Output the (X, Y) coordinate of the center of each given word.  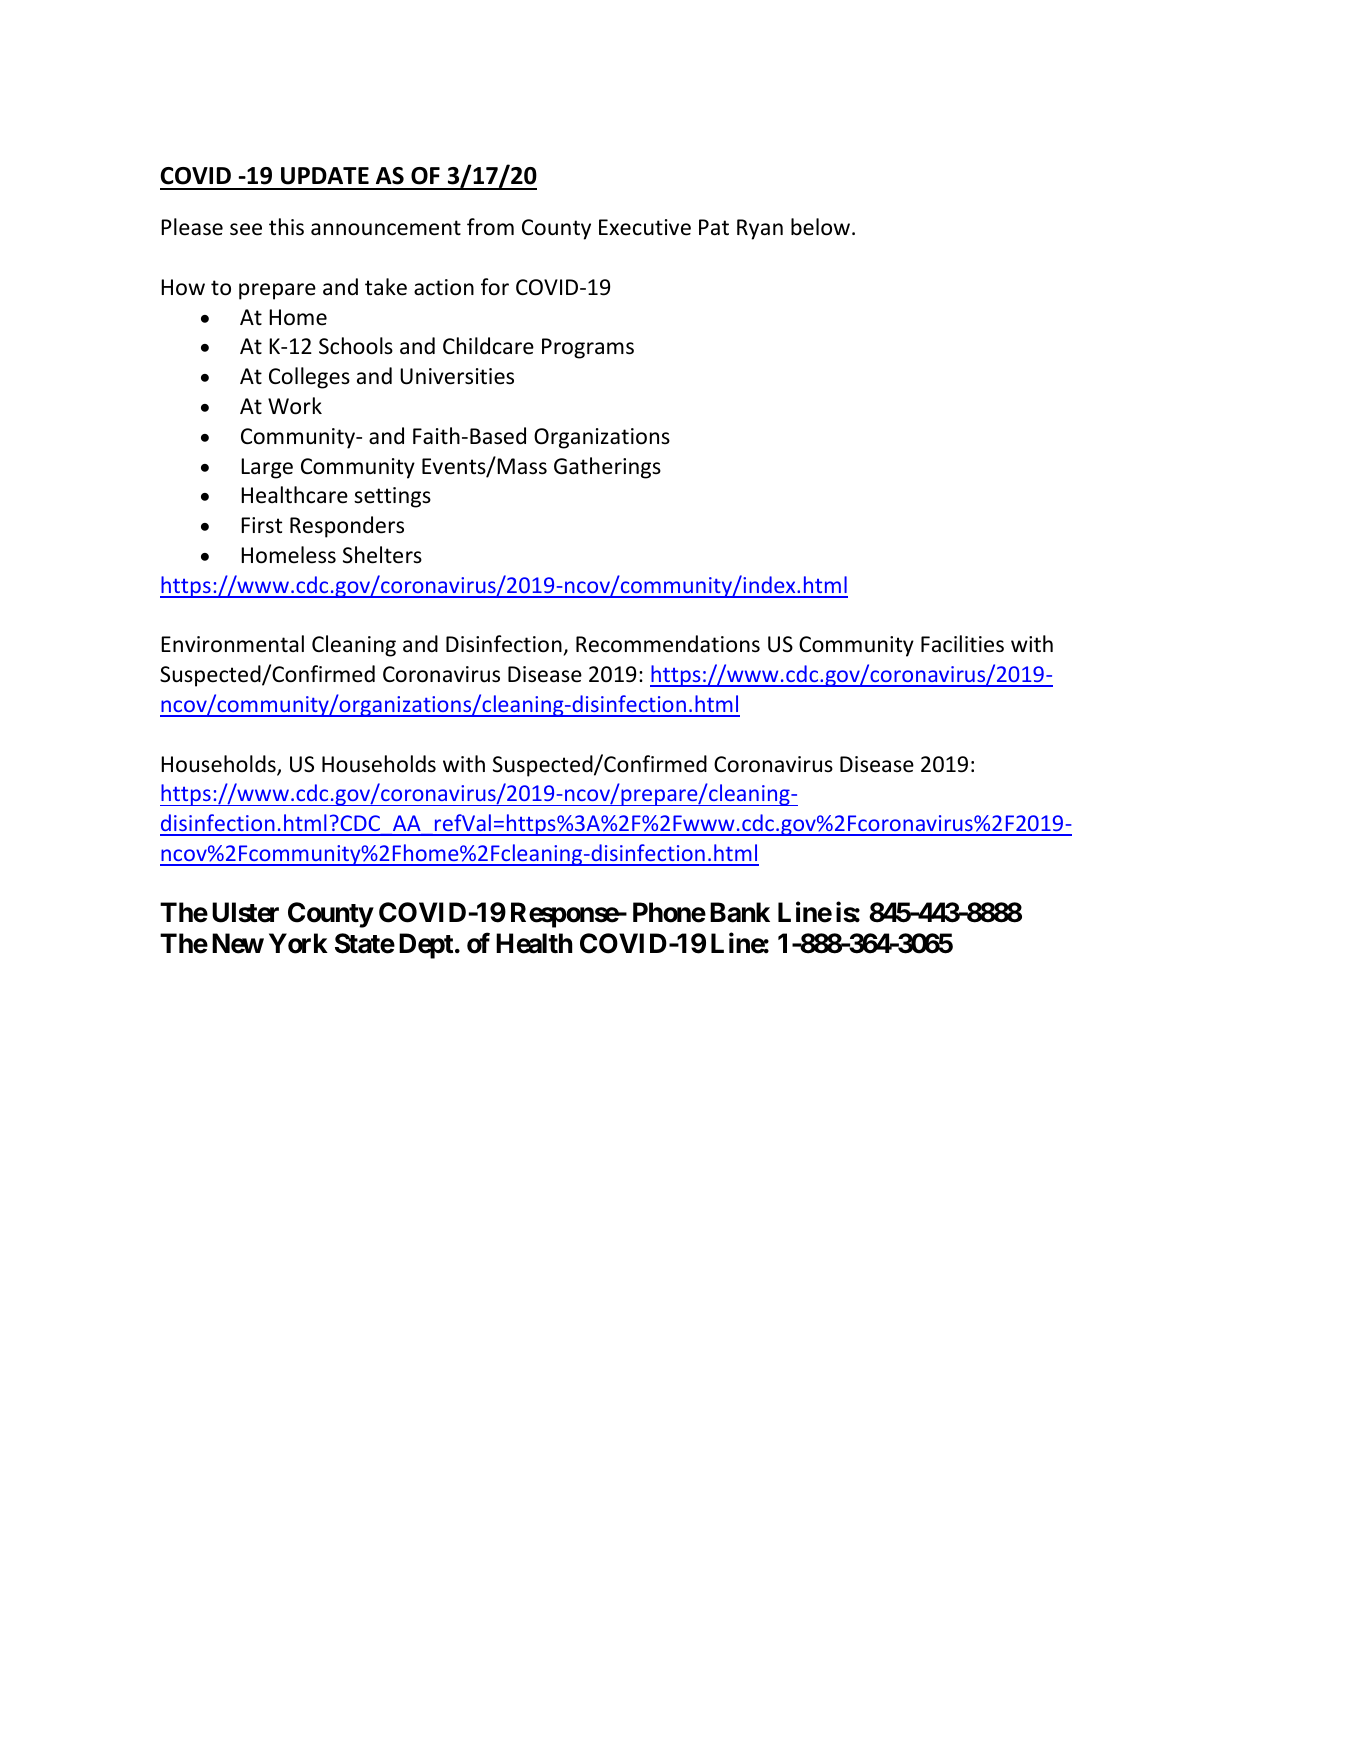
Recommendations (668, 644)
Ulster (245, 912)
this (286, 227)
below (820, 227)
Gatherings (607, 468)
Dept (426, 946)
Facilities (962, 644)
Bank (740, 912)
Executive (645, 227)
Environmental (232, 644)
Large (267, 468)
